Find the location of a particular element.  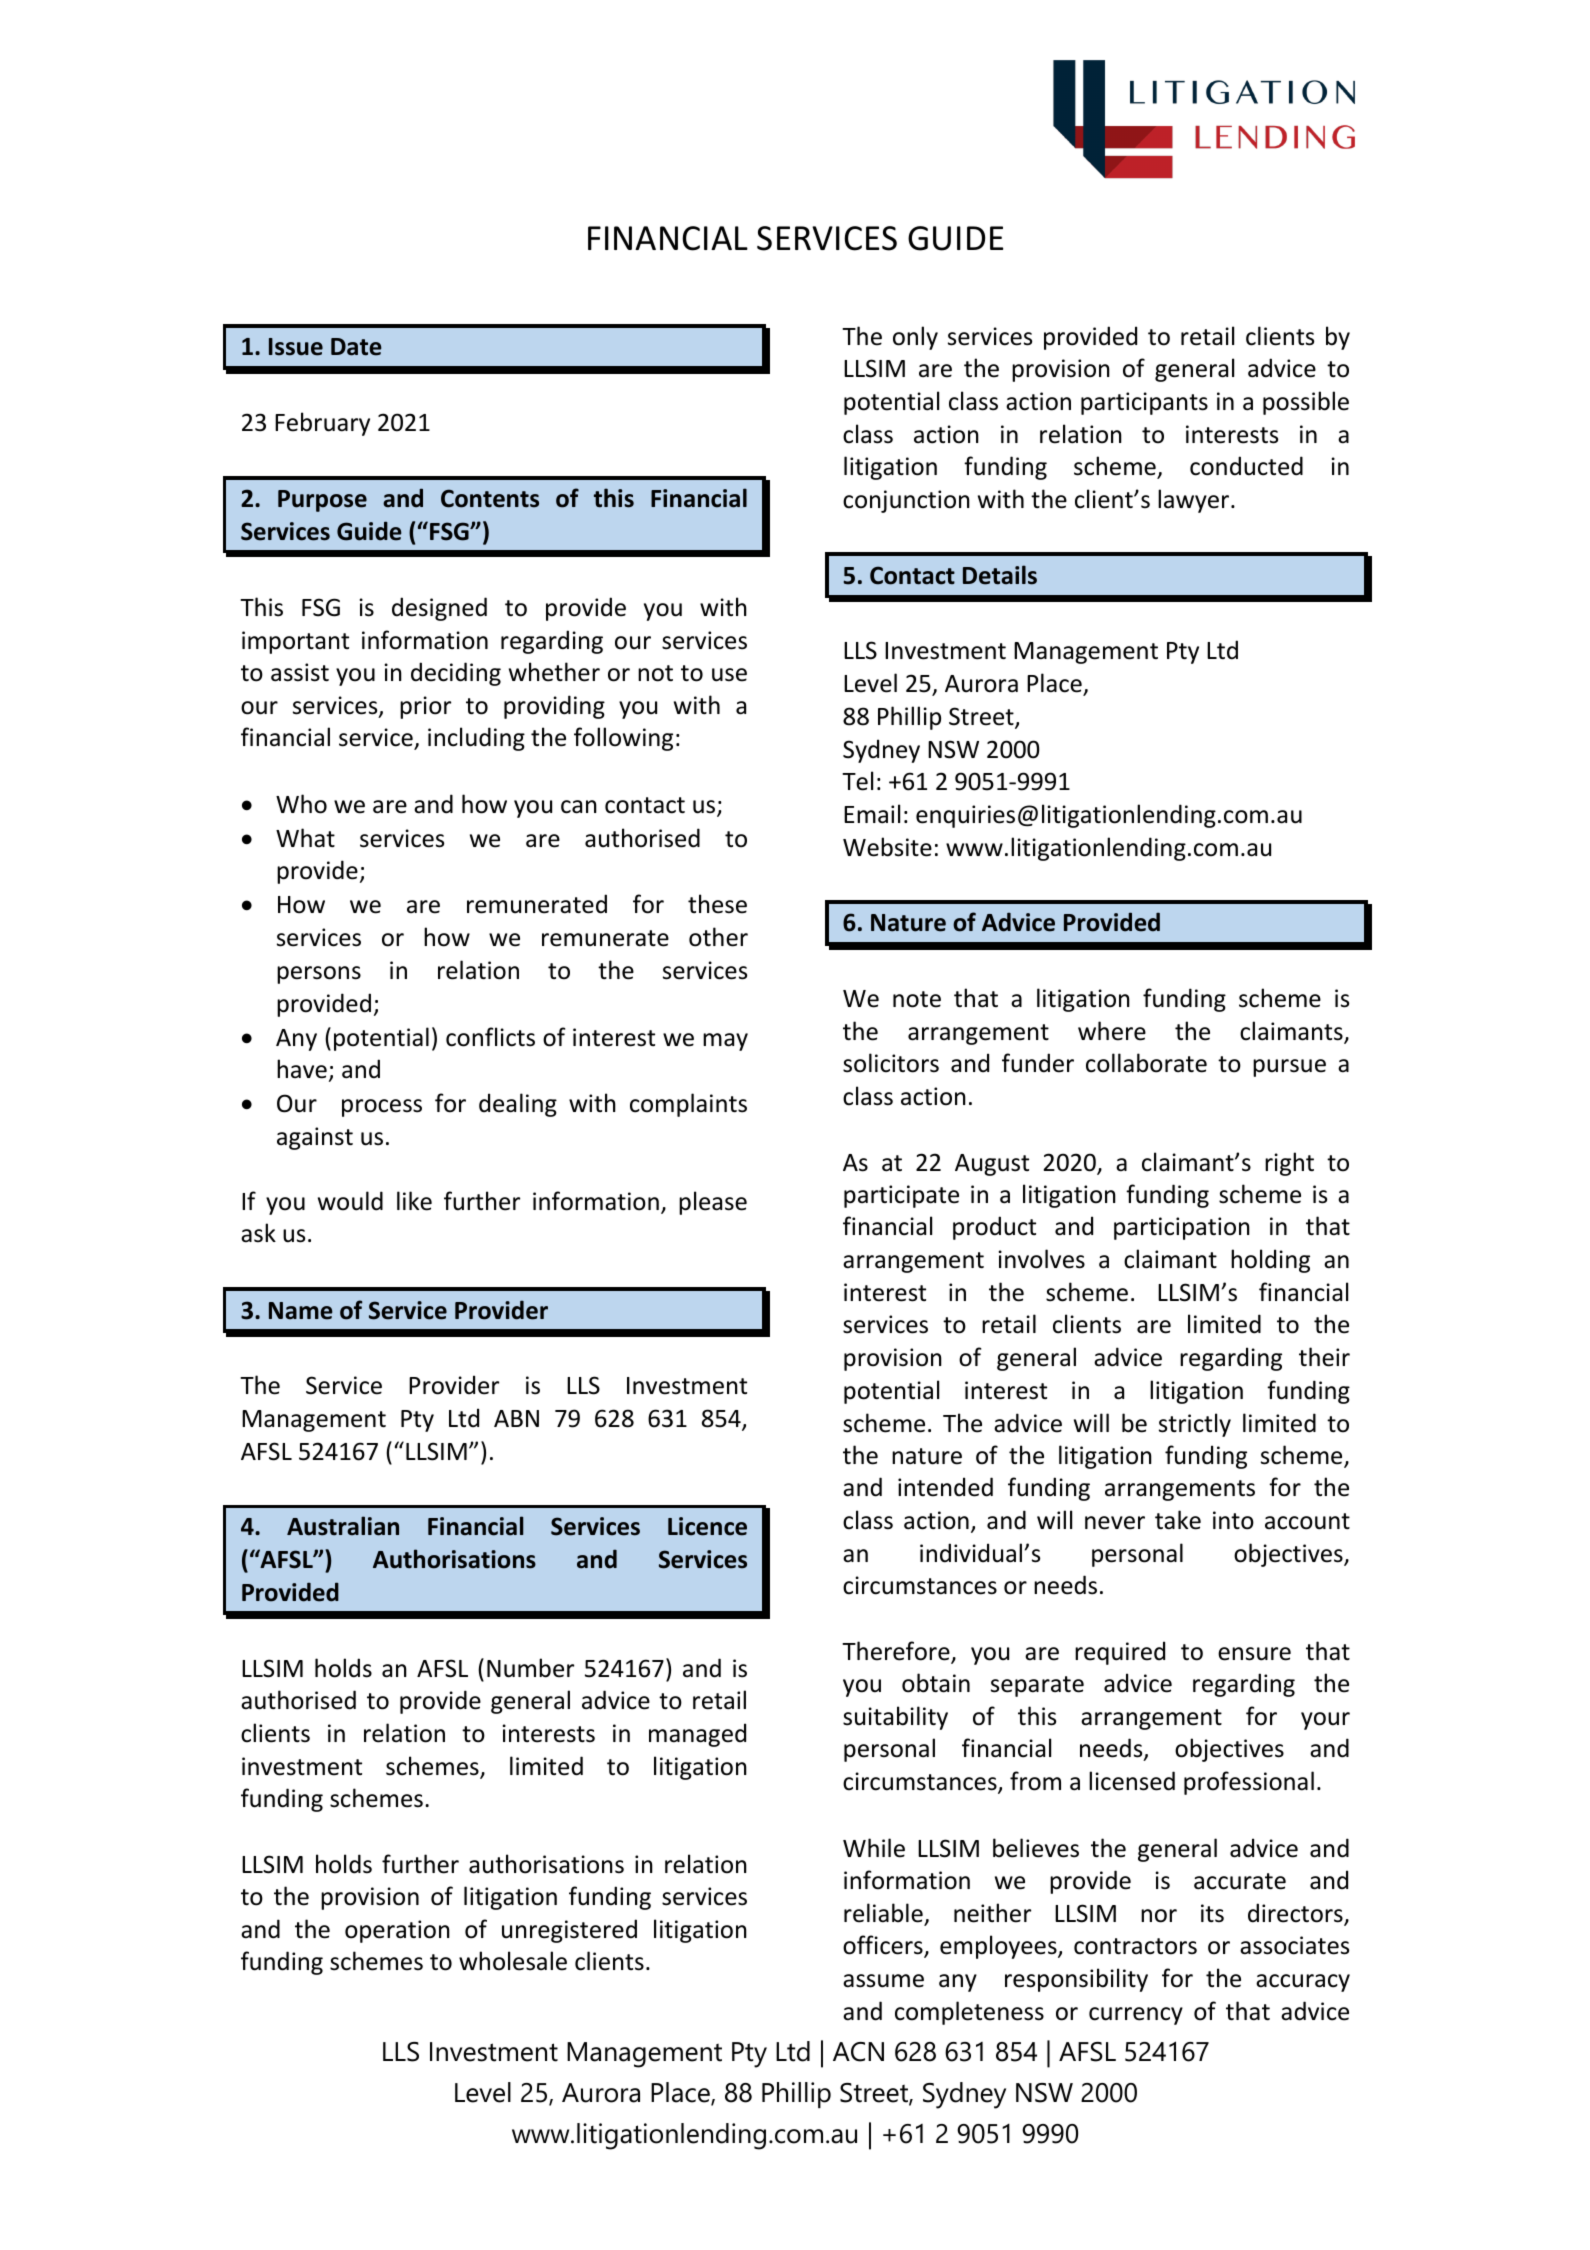

other is located at coordinates (718, 937).
